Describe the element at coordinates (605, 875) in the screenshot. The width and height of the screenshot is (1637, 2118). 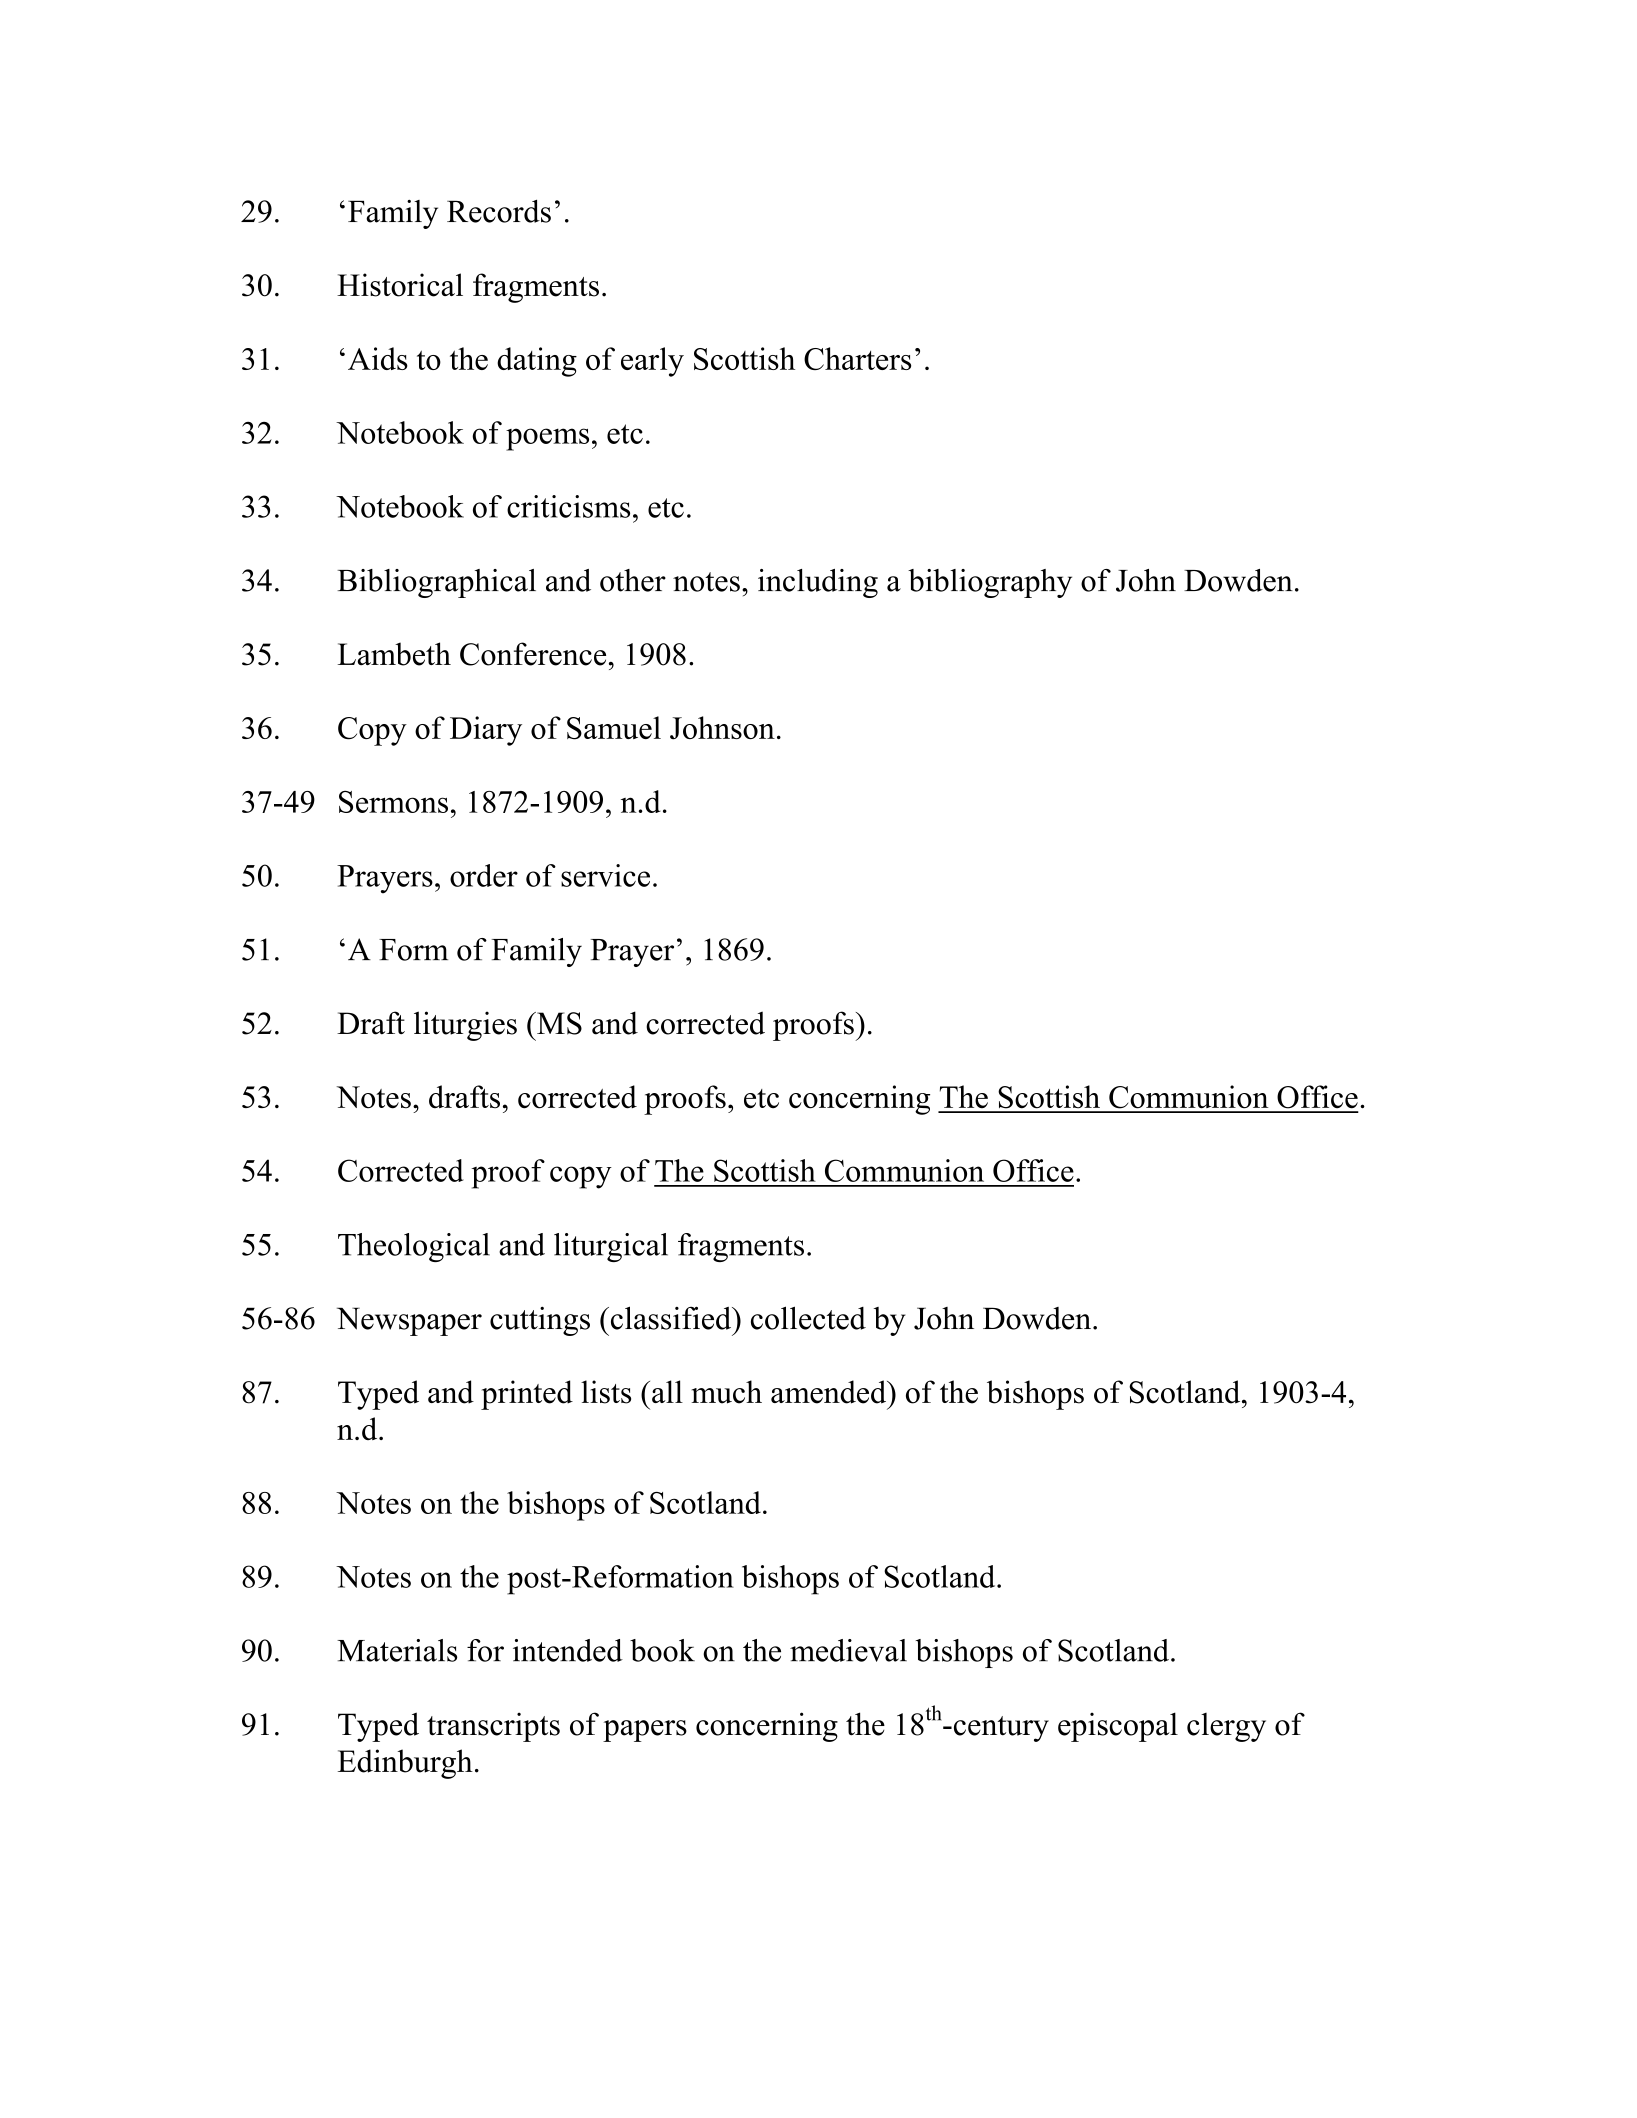
I see `service` at that location.
